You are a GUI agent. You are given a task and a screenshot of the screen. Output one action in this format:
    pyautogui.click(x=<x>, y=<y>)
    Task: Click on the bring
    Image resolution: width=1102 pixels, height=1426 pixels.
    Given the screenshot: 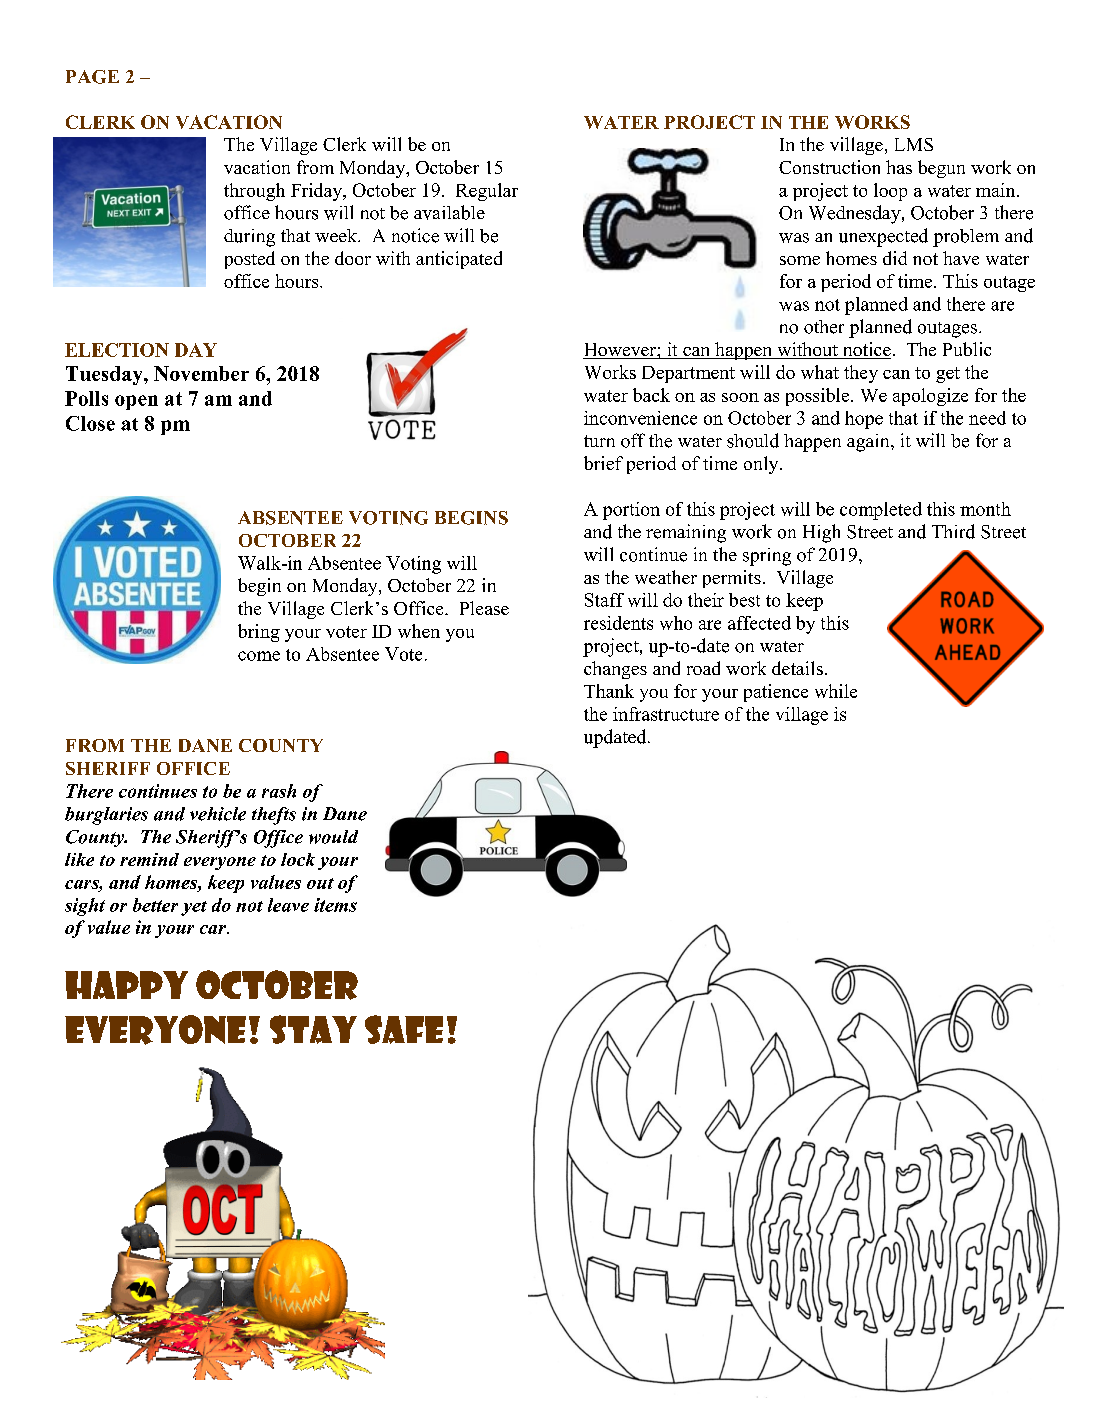 What is the action you would take?
    pyautogui.click(x=259, y=633)
